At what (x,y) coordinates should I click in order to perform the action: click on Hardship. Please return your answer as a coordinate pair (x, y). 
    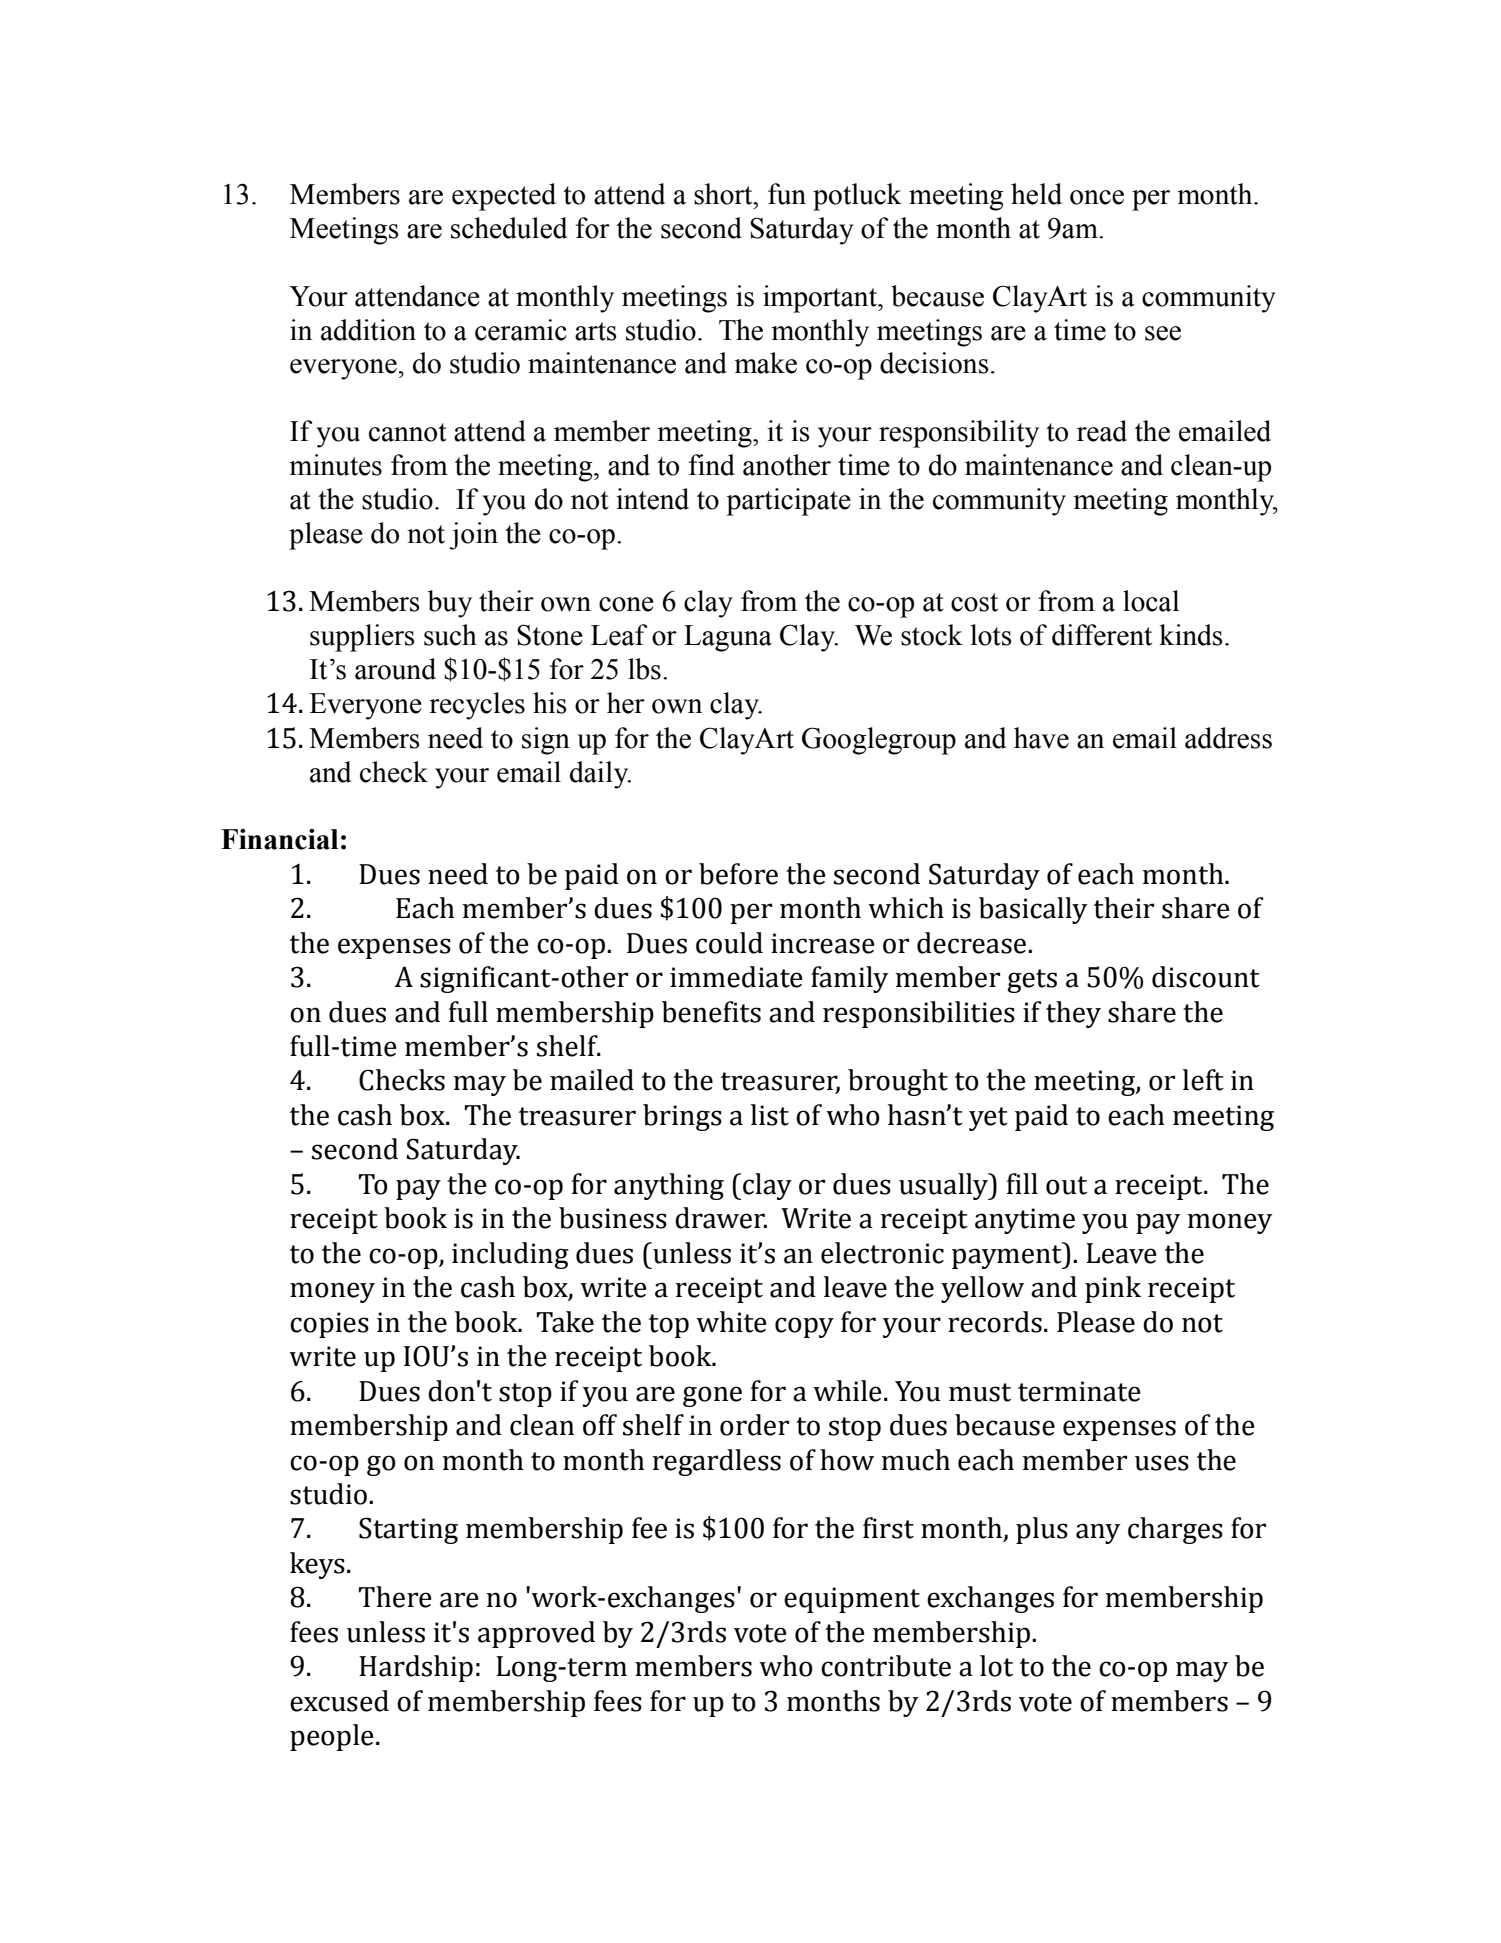
    Looking at the image, I should click on (416, 1668).
